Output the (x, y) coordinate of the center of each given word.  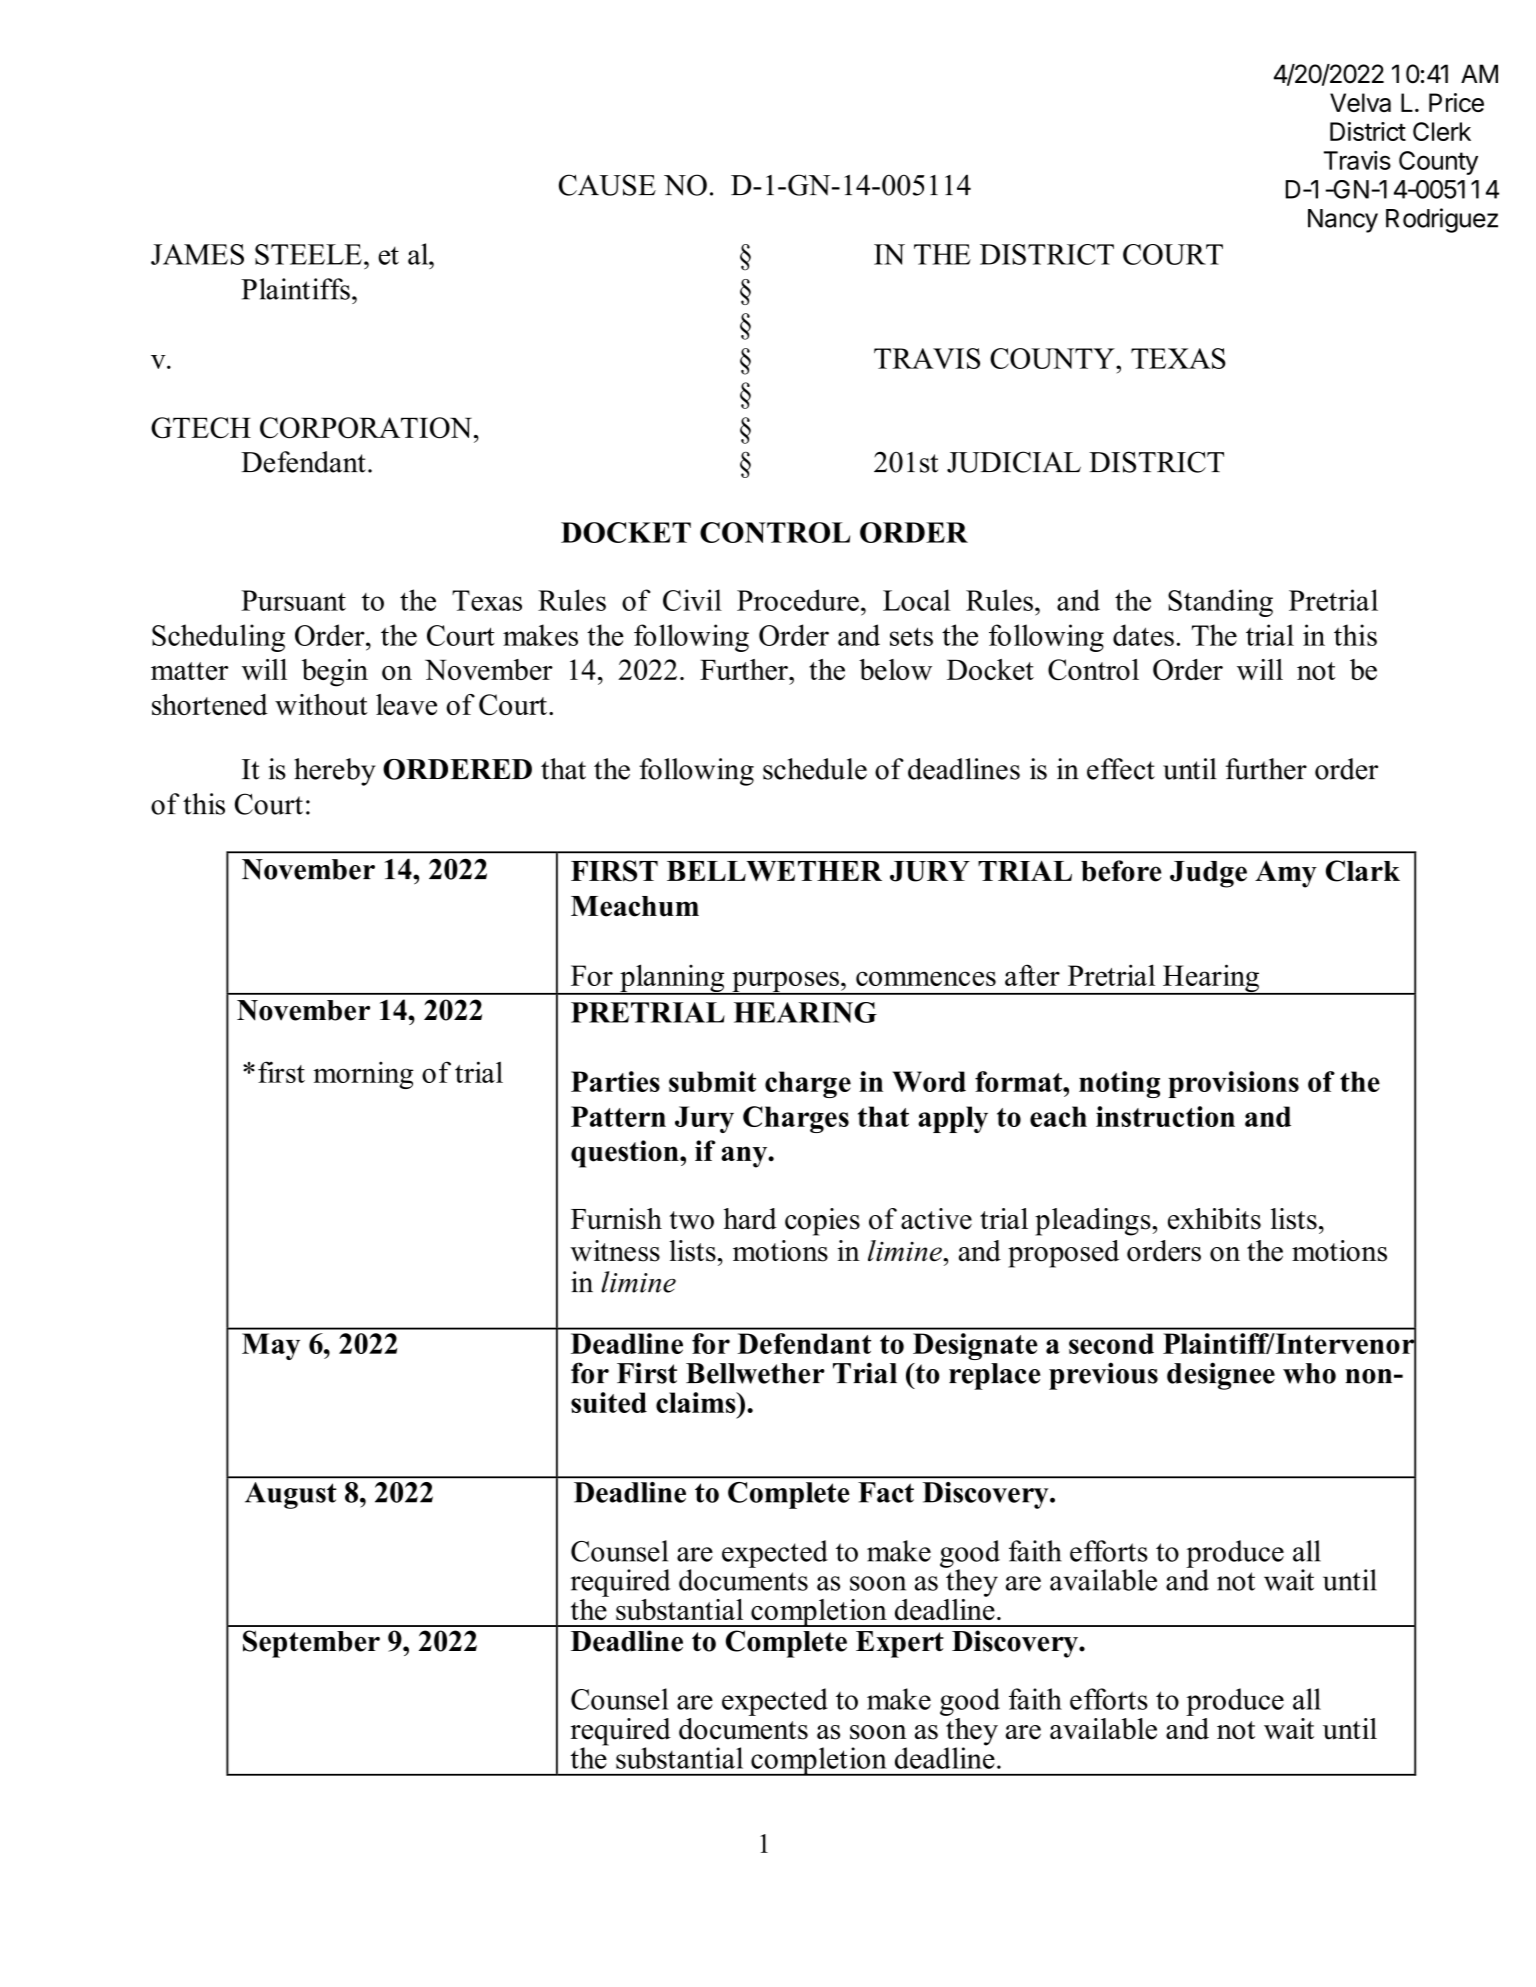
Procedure (798, 600)
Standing (1220, 603)
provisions (1233, 1084)
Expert (900, 1644)
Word (929, 1081)
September (311, 1644)
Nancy (1343, 221)
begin (335, 673)
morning (363, 1075)
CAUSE (607, 185)
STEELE (308, 254)
